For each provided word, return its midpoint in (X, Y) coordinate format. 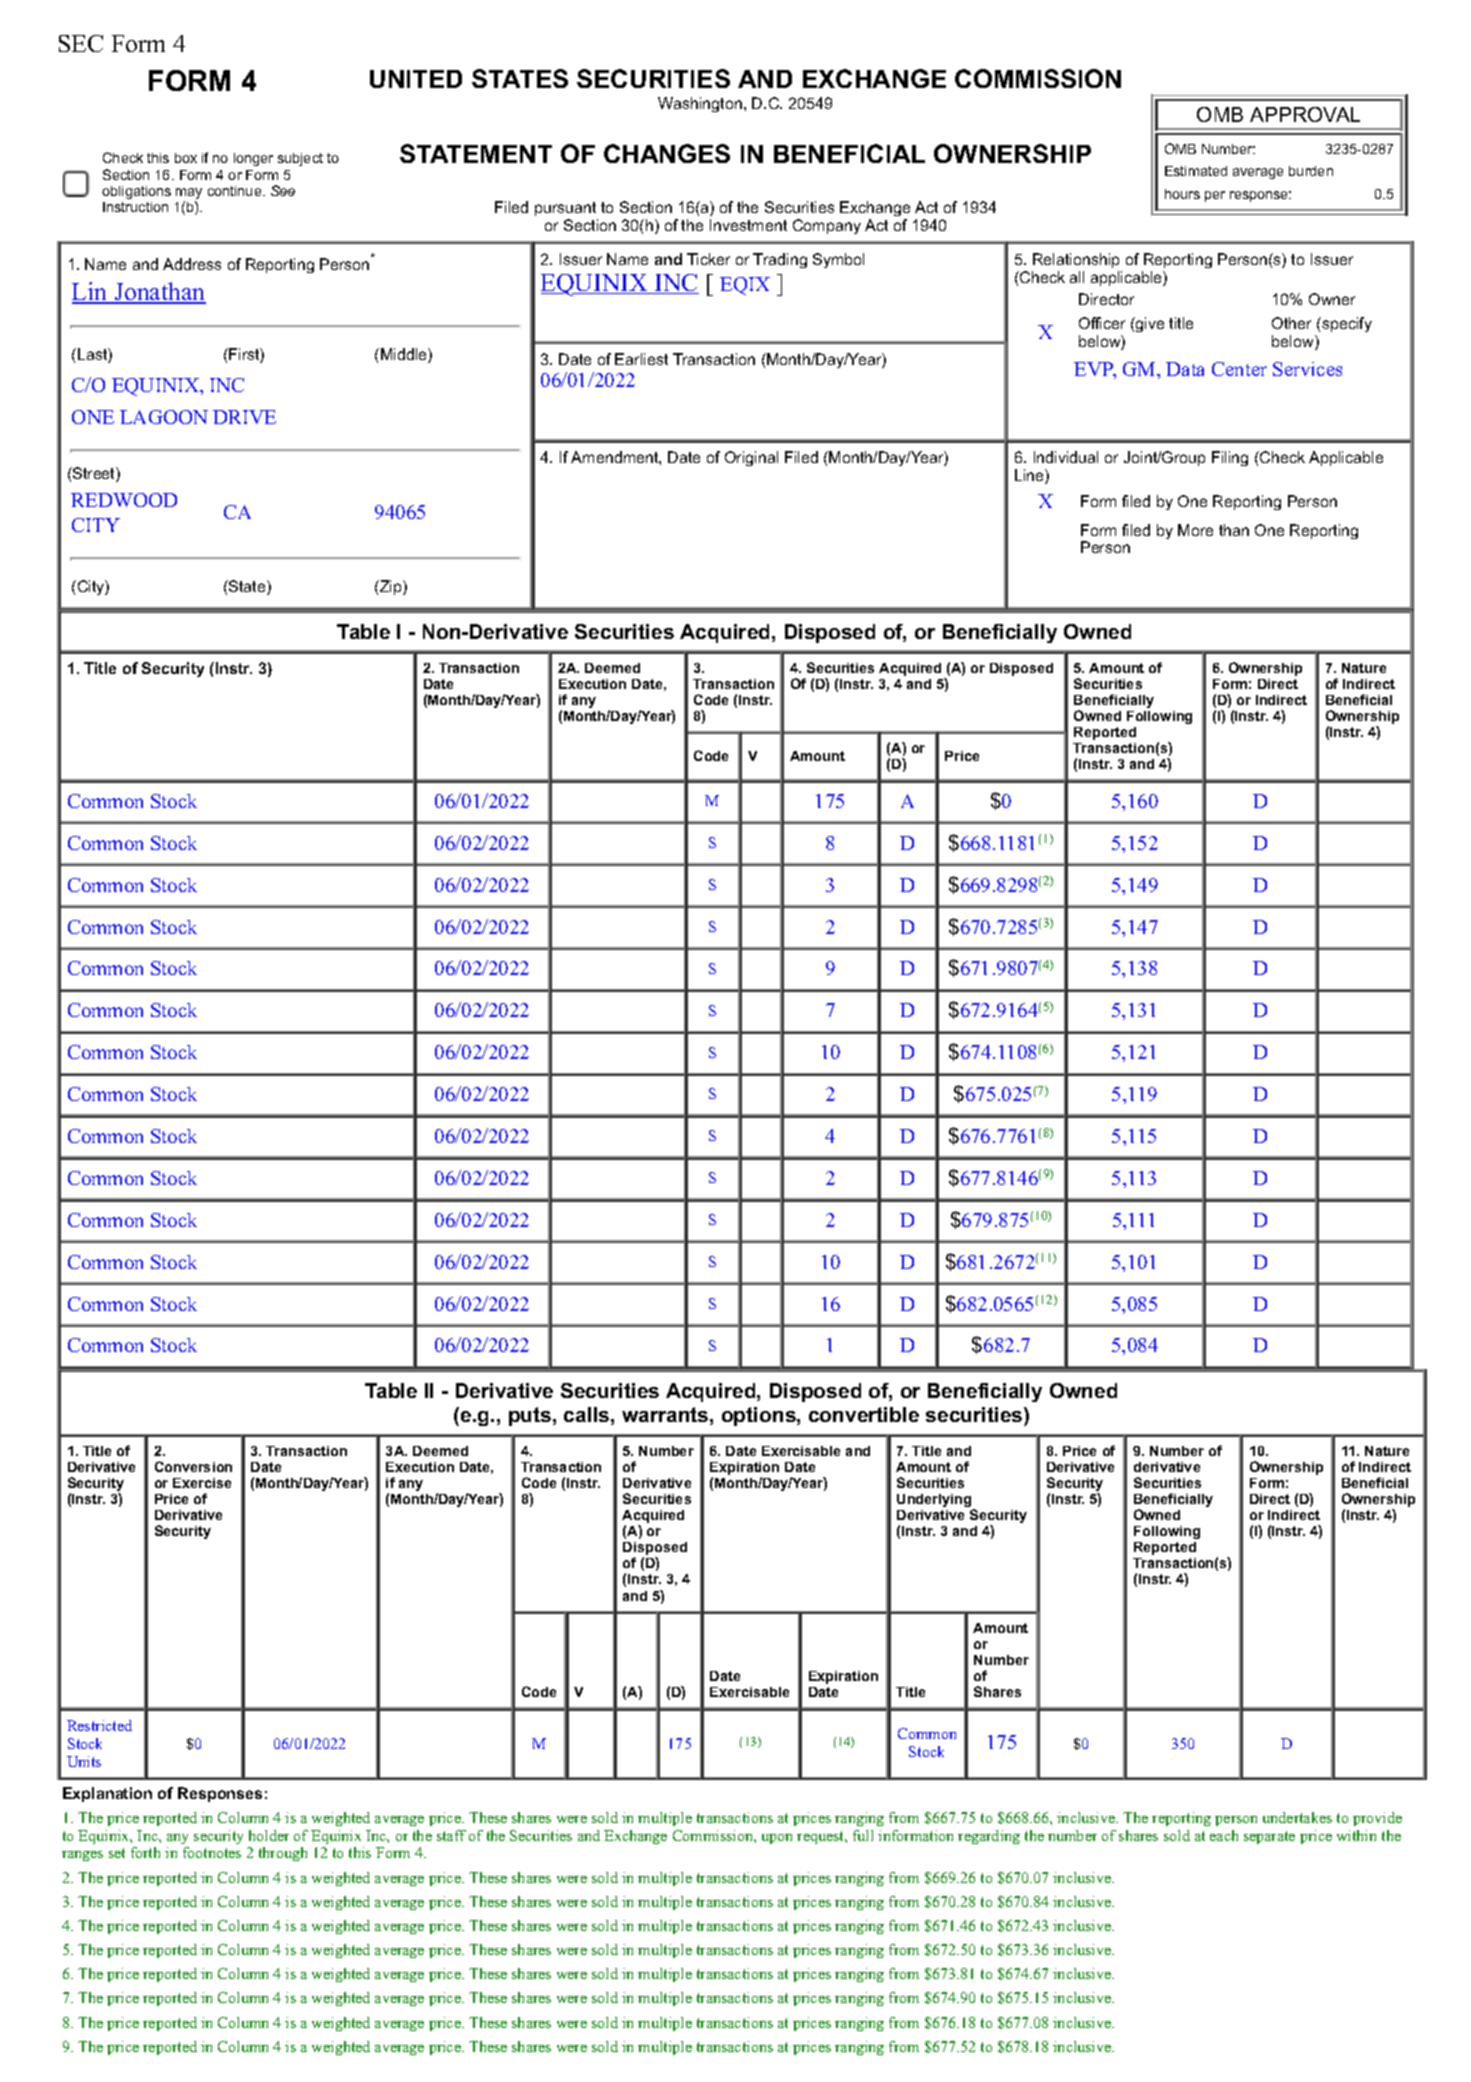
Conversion (193, 1466)
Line (1030, 476)
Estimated (1196, 171)
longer (253, 159)
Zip (391, 587)
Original (751, 458)
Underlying (935, 1502)
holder (269, 1835)
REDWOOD (124, 500)
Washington (700, 104)
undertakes (1297, 1817)
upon (777, 1839)
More (1195, 530)
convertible (864, 1414)
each (1224, 1835)
